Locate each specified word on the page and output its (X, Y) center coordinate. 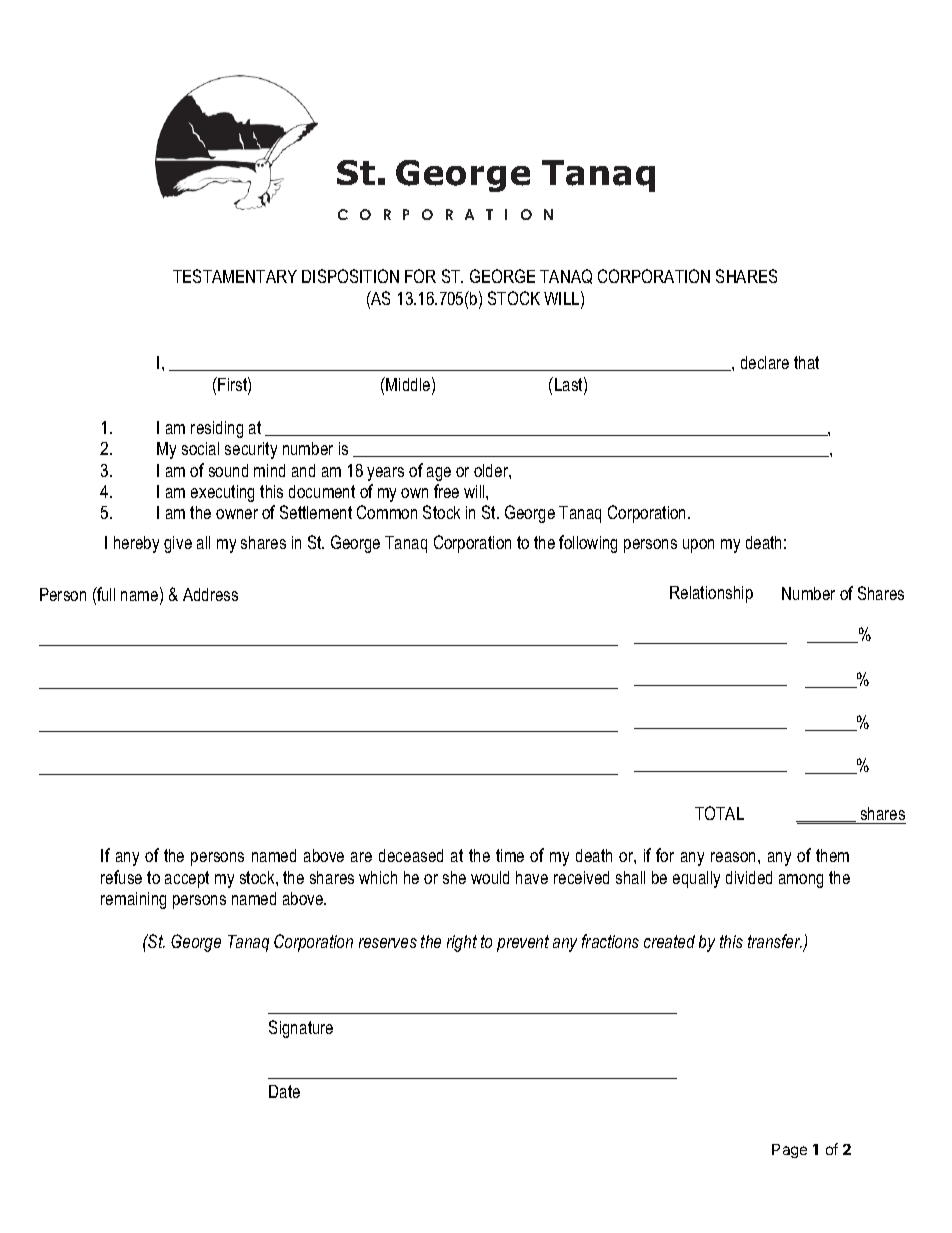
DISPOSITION (350, 276)
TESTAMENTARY (235, 276)
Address (210, 594)
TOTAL (719, 813)
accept (187, 879)
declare (765, 362)
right (462, 943)
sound (228, 470)
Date (284, 1091)
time (510, 855)
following (588, 544)
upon (698, 546)
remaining (133, 900)
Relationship (711, 594)
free (446, 491)
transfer (775, 941)
